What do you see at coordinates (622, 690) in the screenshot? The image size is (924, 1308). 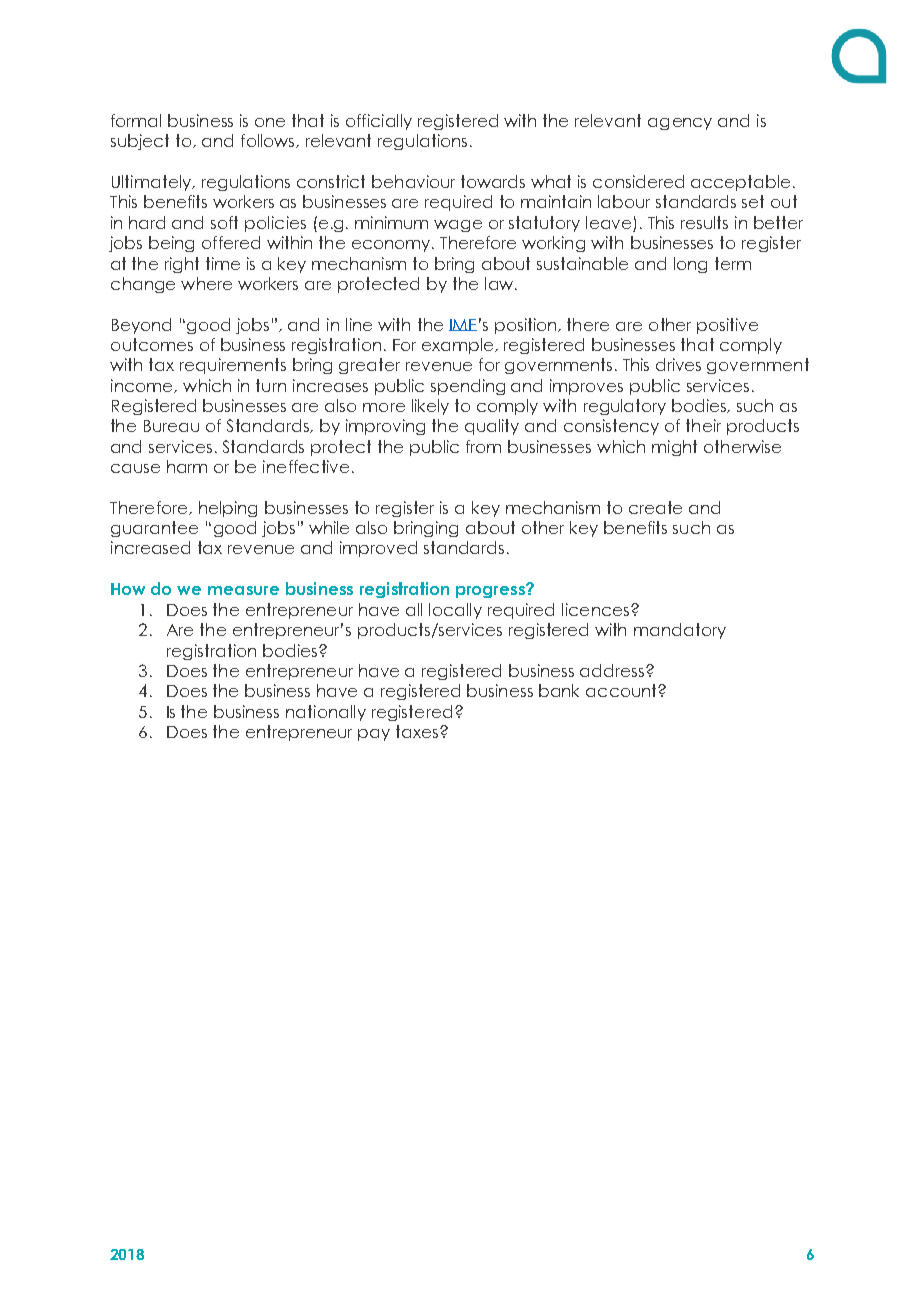 I see `account` at bounding box center [622, 690].
